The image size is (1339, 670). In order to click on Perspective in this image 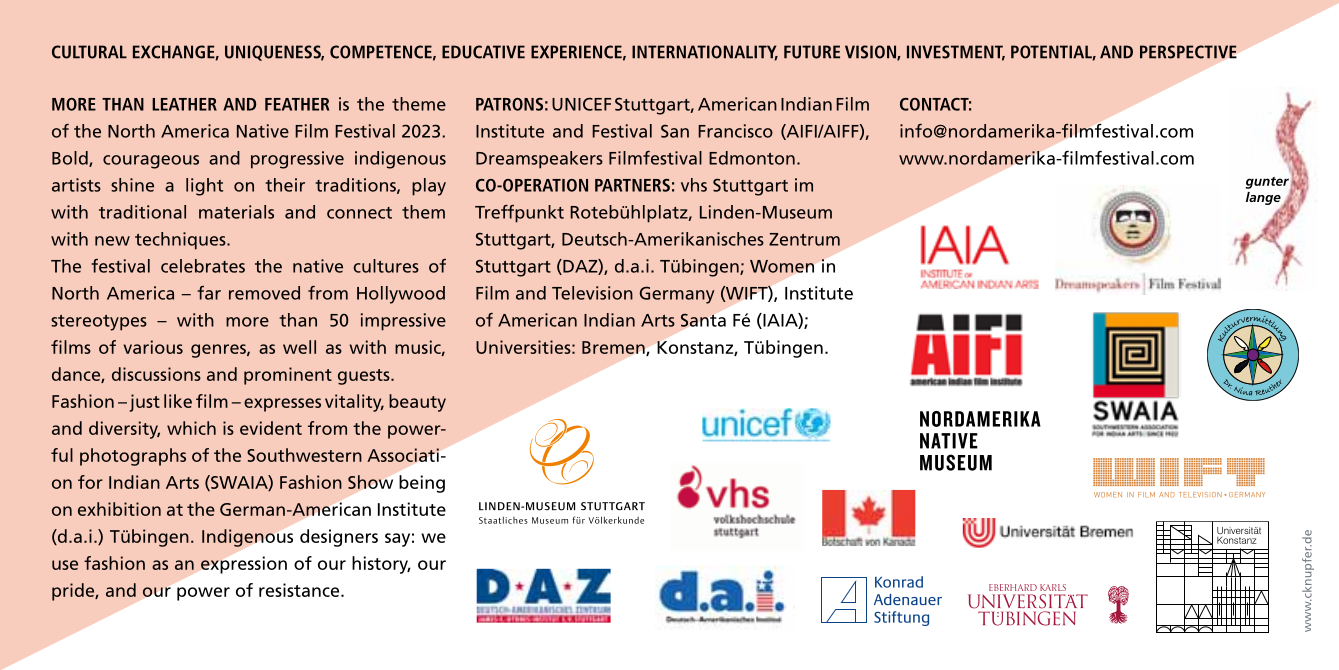, I will do `click(1188, 52)`.
